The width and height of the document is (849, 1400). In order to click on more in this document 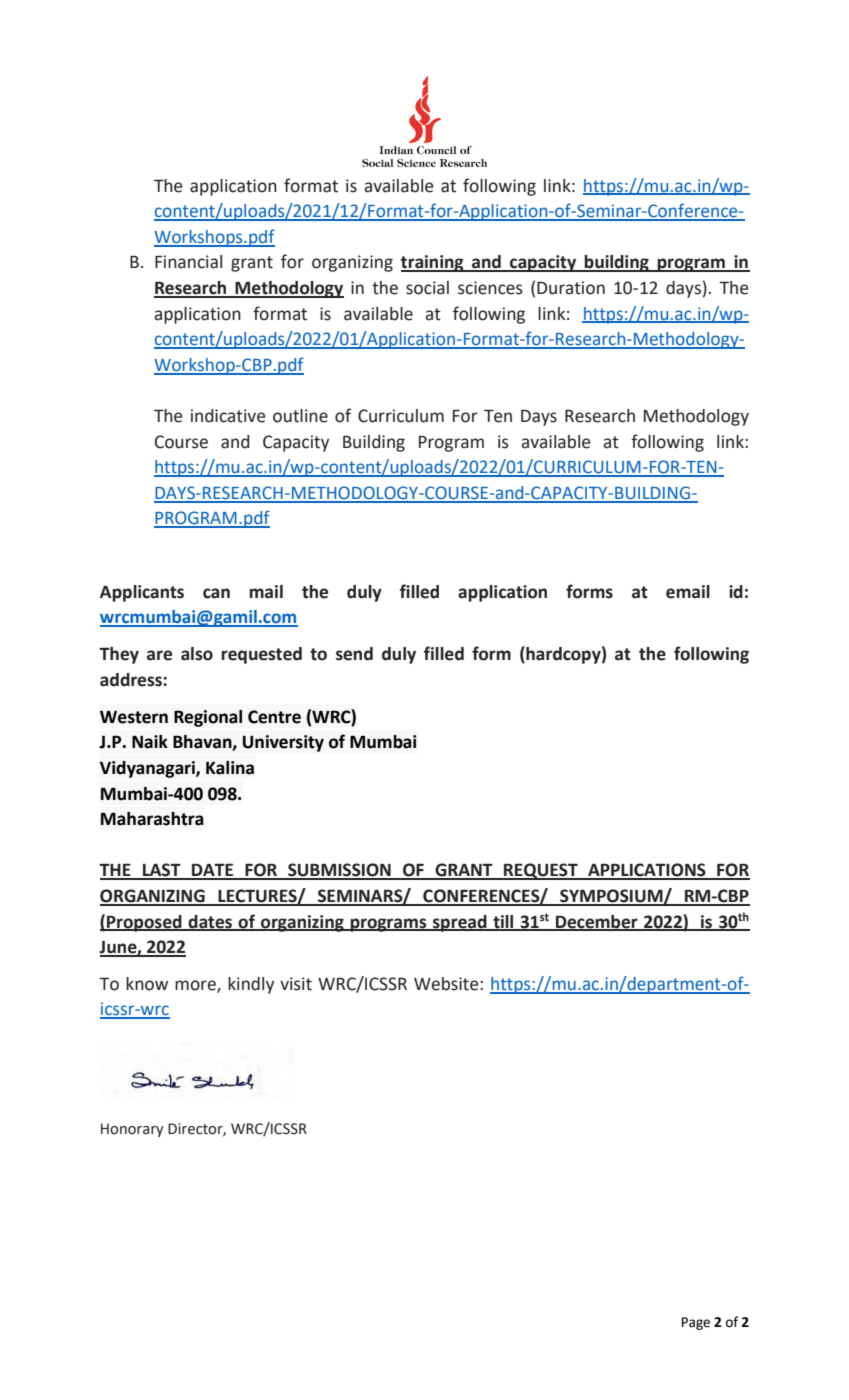, I will do `click(196, 986)`.
